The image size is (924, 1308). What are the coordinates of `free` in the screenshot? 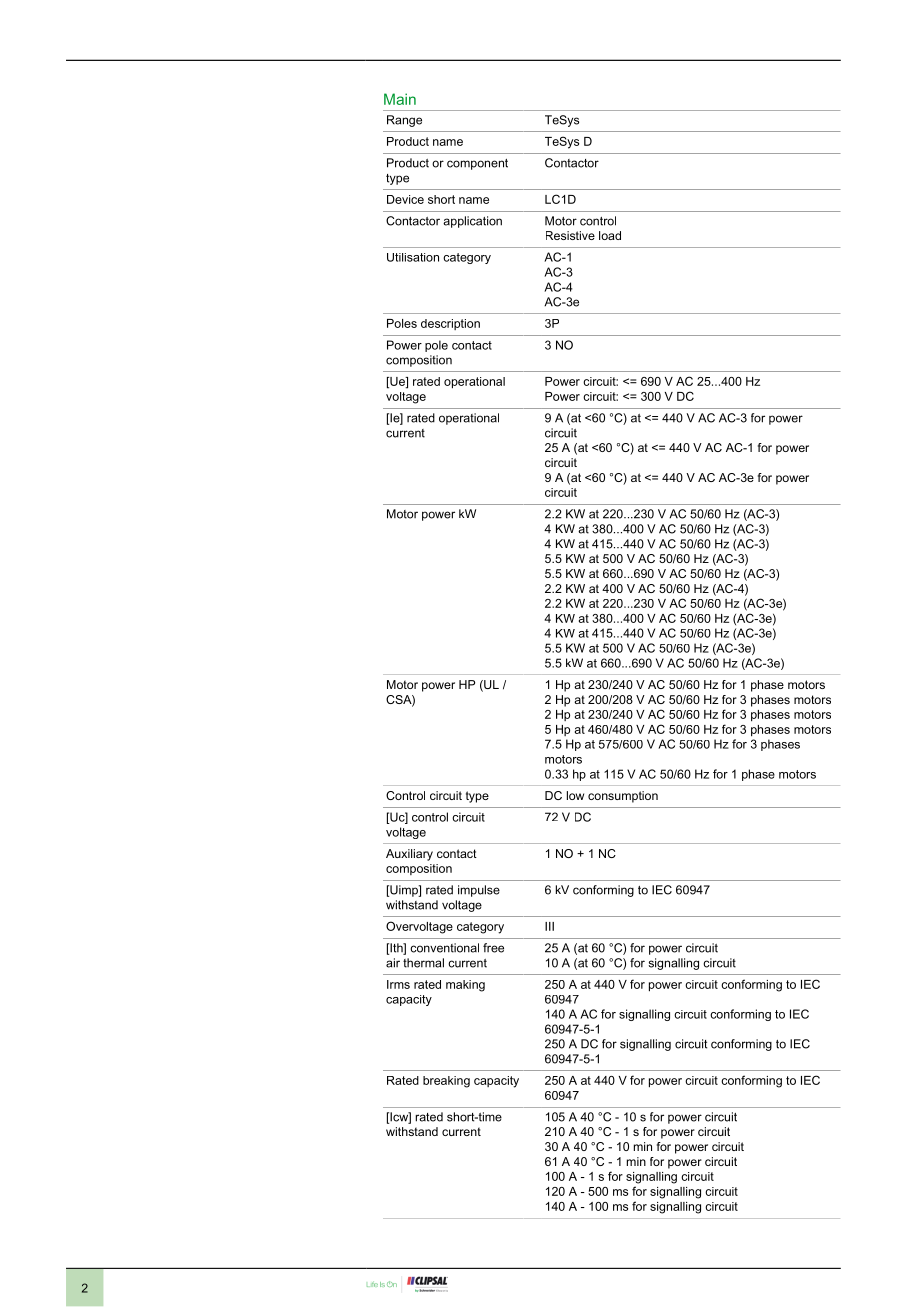 It's located at (493, 948).
